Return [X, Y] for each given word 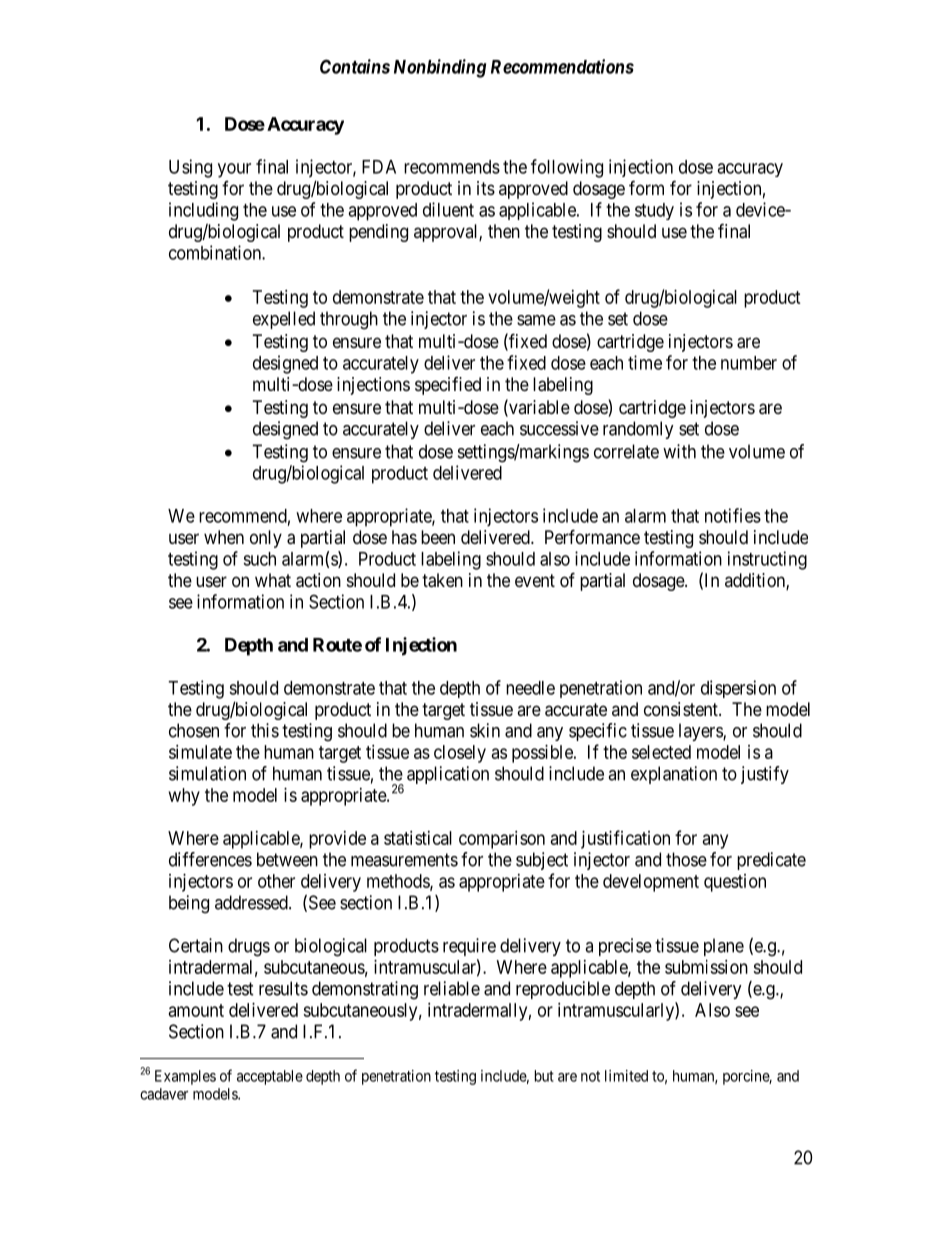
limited [626, 1076]
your [234, 170]
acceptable [270, 1077]
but [544, 1076]
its [486, 188]
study [654, 211]
